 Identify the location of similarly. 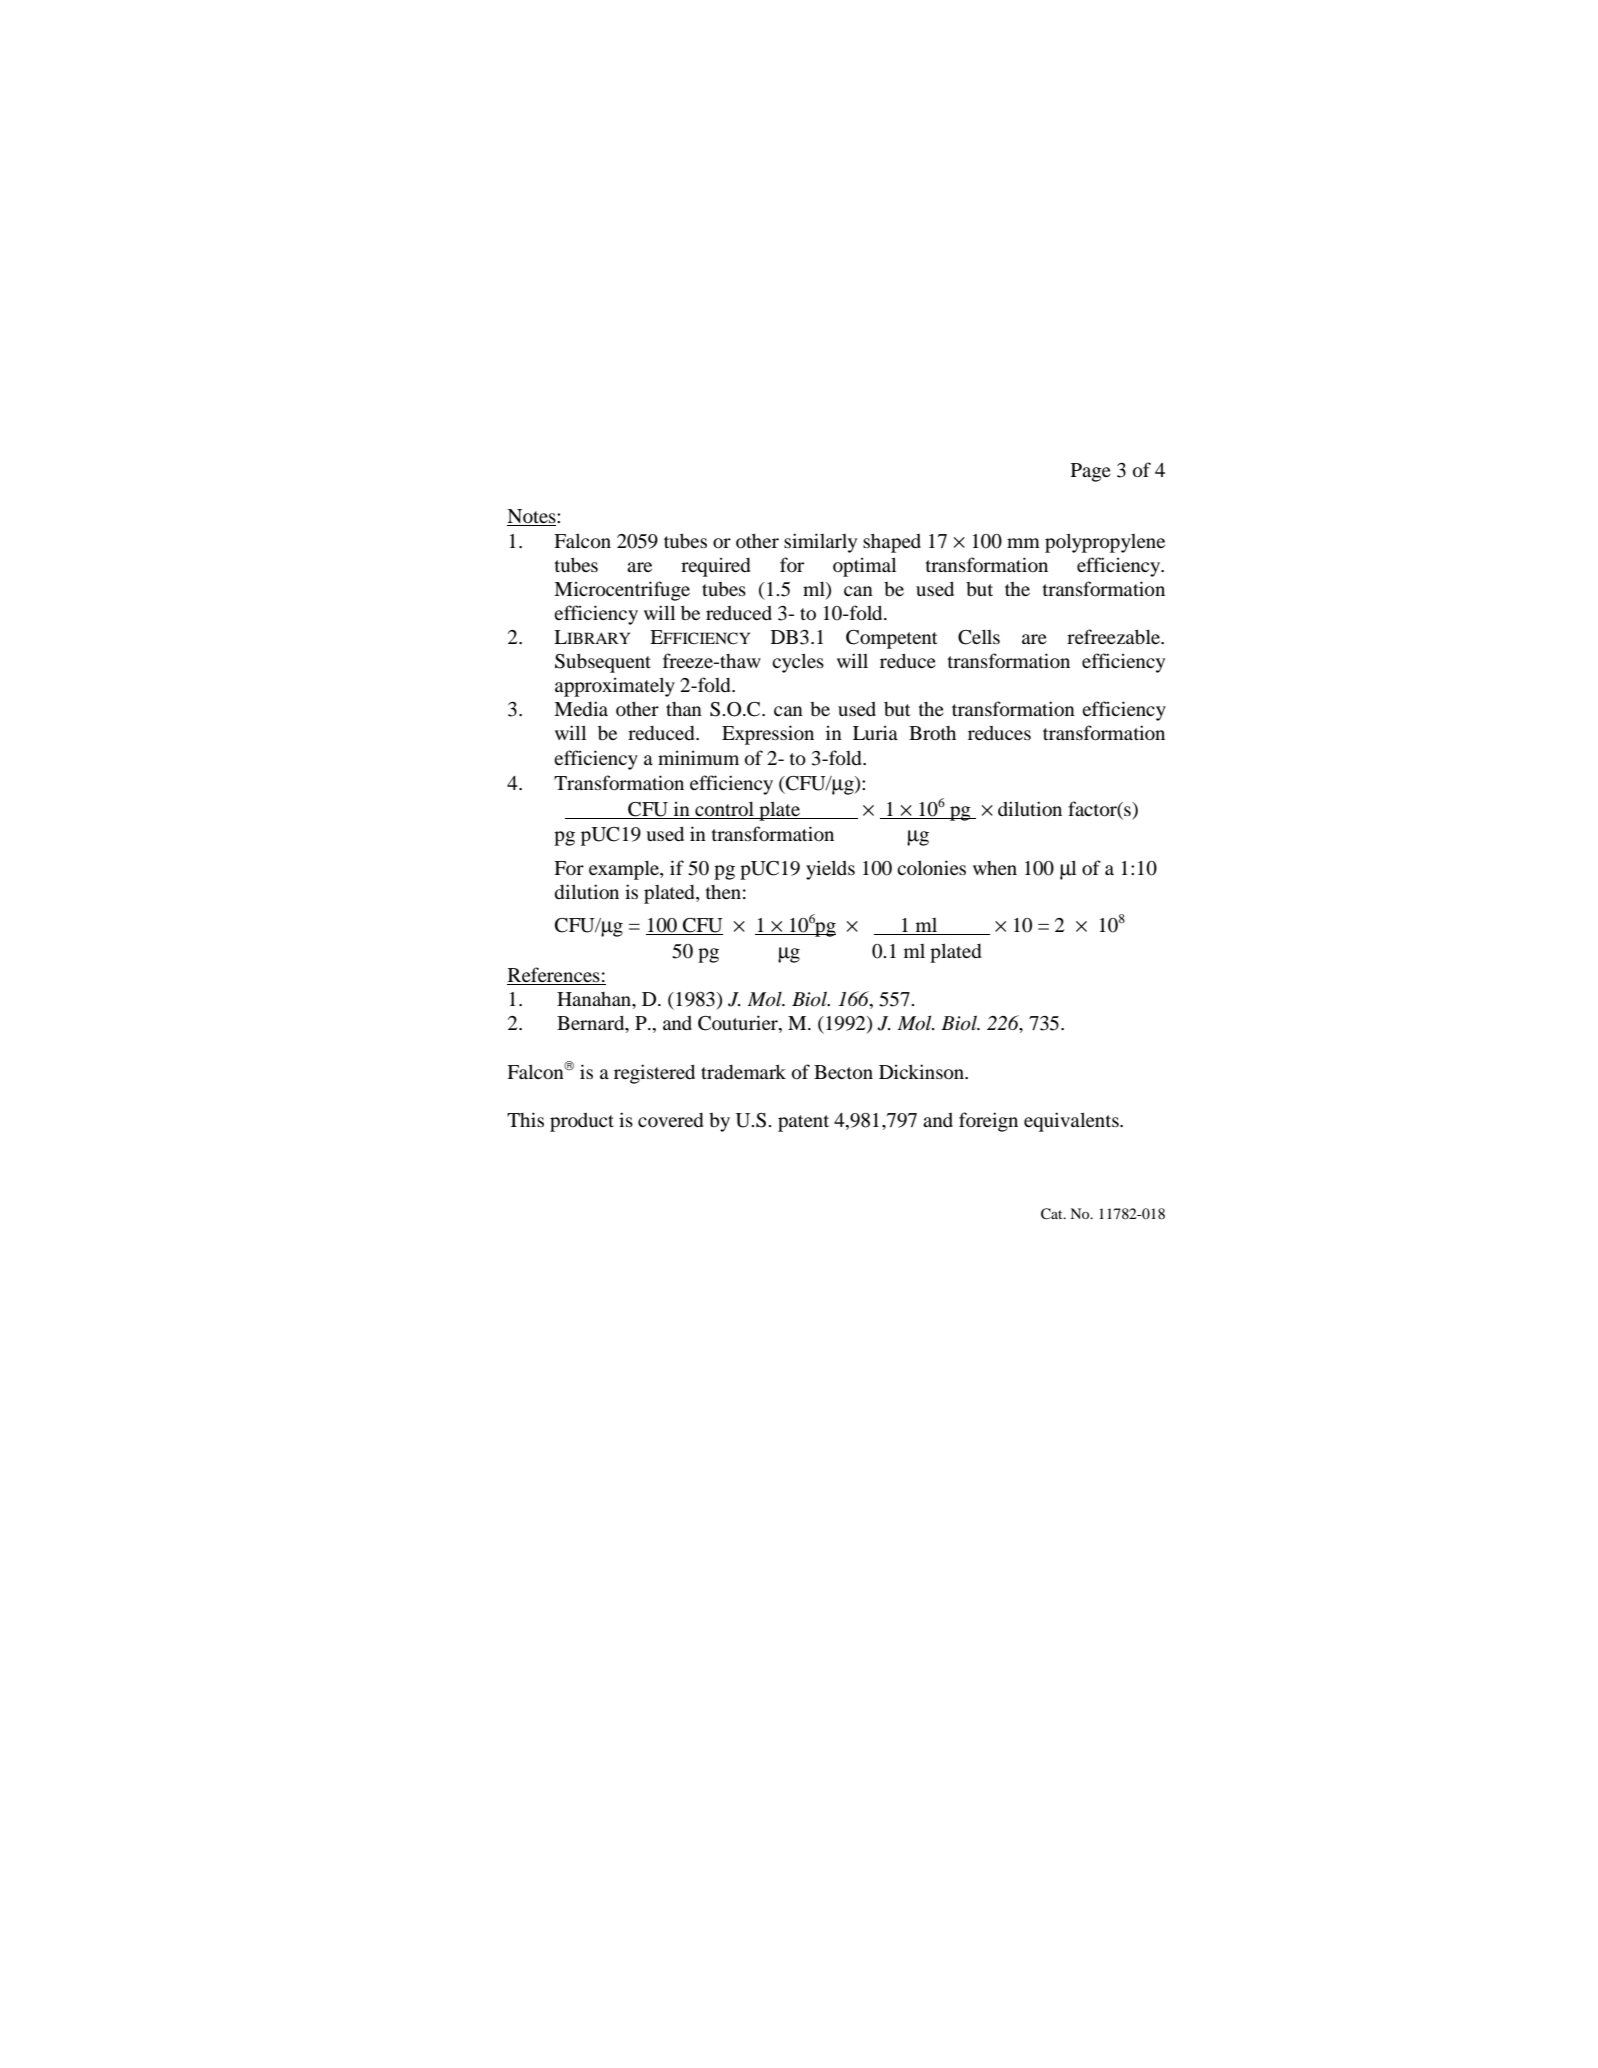
(820, 543).
